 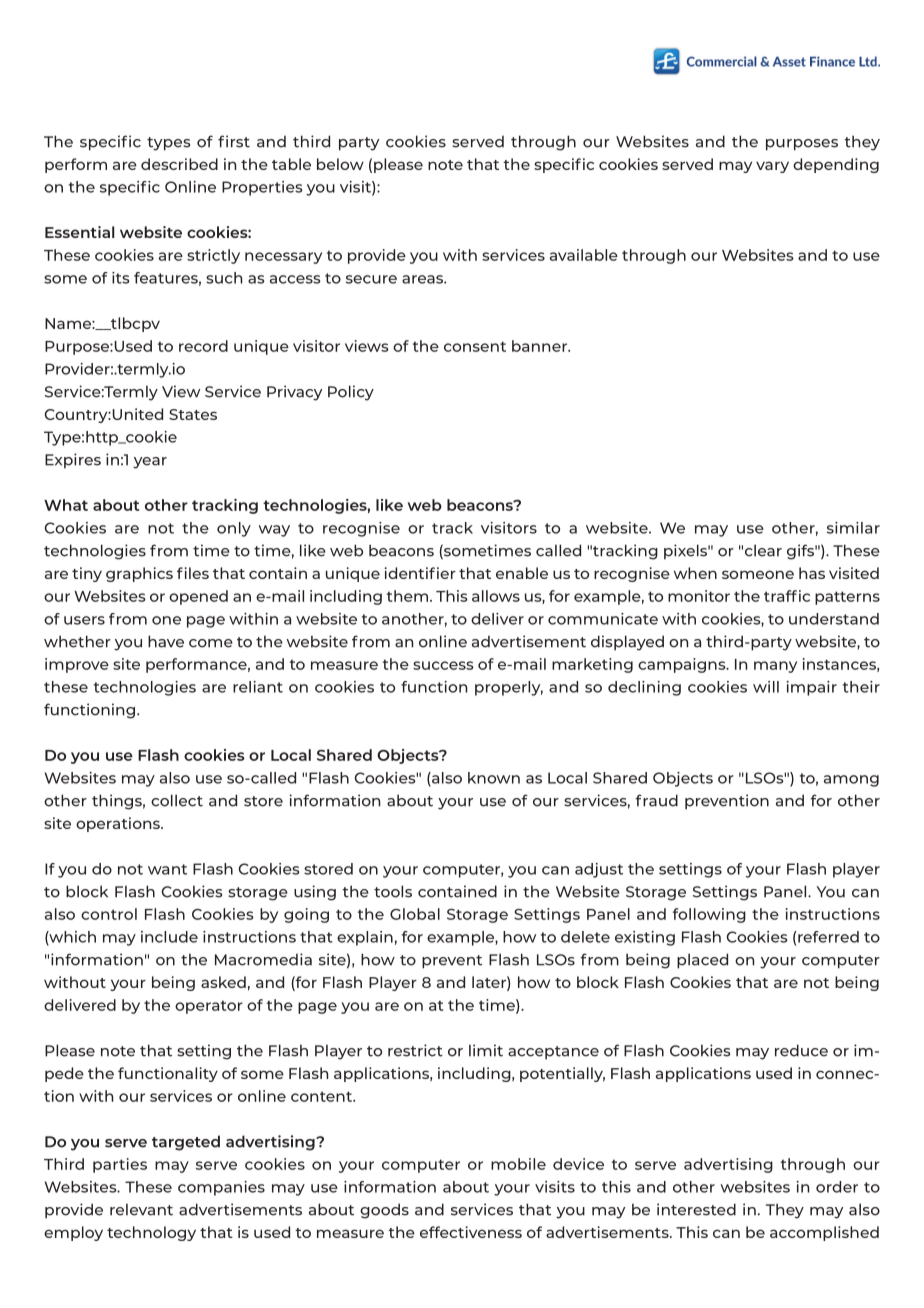 I want to click on described, so click(x=179, y=164).
